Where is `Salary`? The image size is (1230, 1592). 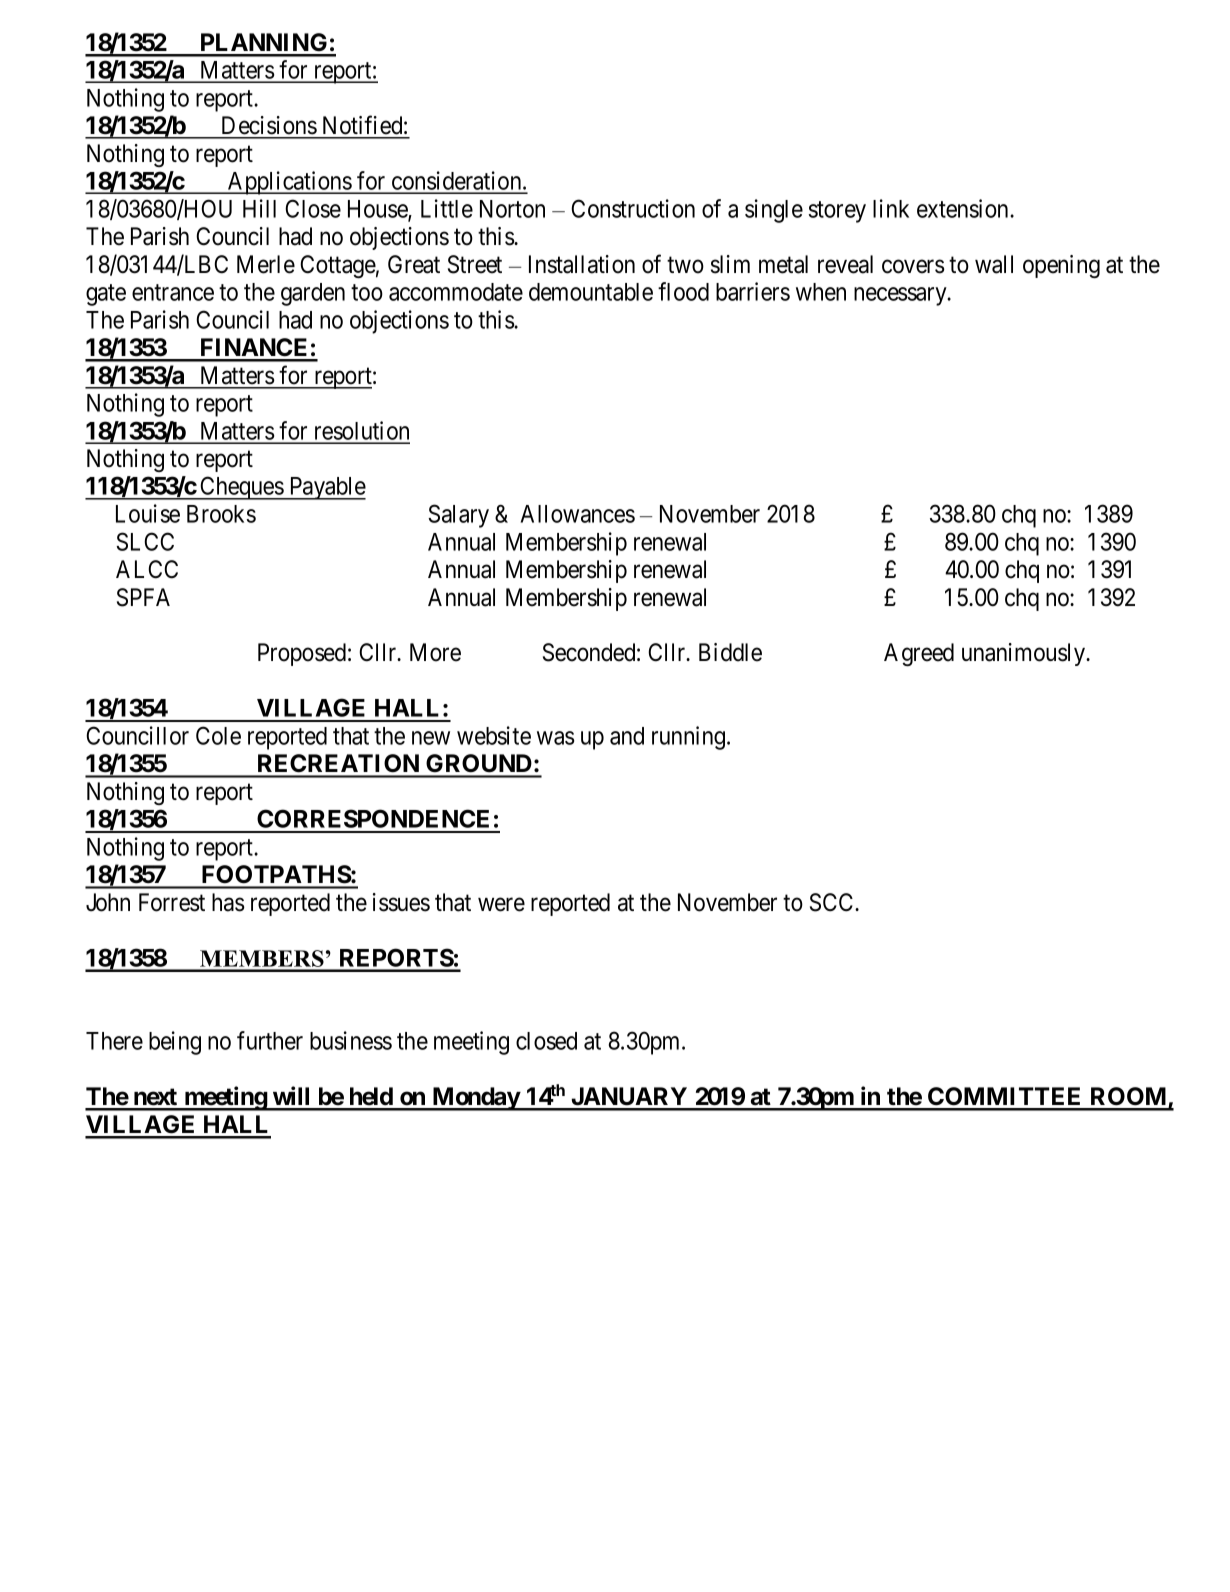 Salary is located at coordinates (458, 516).
